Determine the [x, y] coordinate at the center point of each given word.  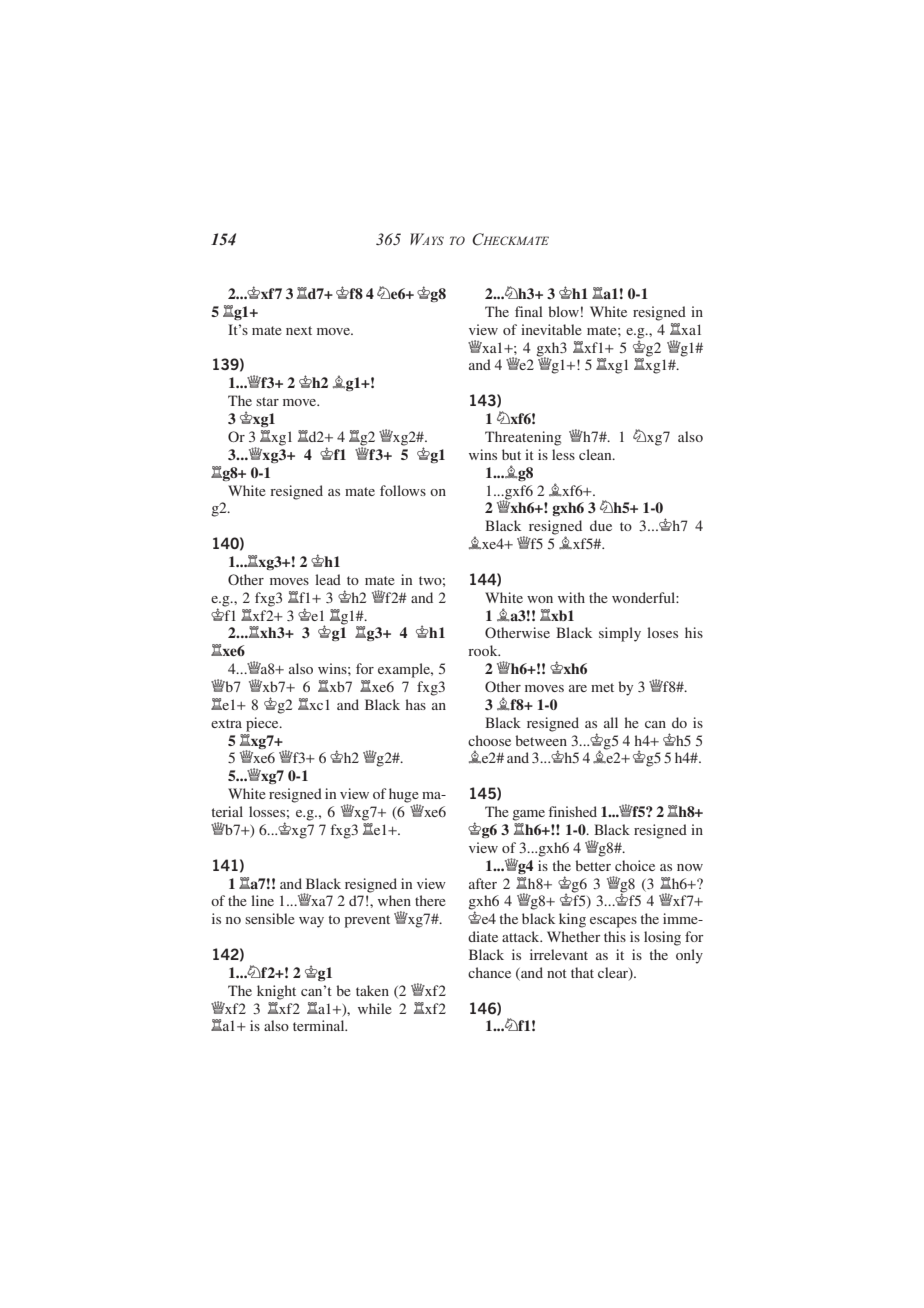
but [511, 454]
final [529, 311]
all [611, 722]
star [267, 401]
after [483, 883]
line [262, 900]
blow [563, 311]
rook [484, 650]
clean [596, 454]
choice [635, 865]
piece [263, 724]
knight [276, 992]
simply [620, 634]
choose [489, 740]
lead [328, 579]
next [299, 330]
